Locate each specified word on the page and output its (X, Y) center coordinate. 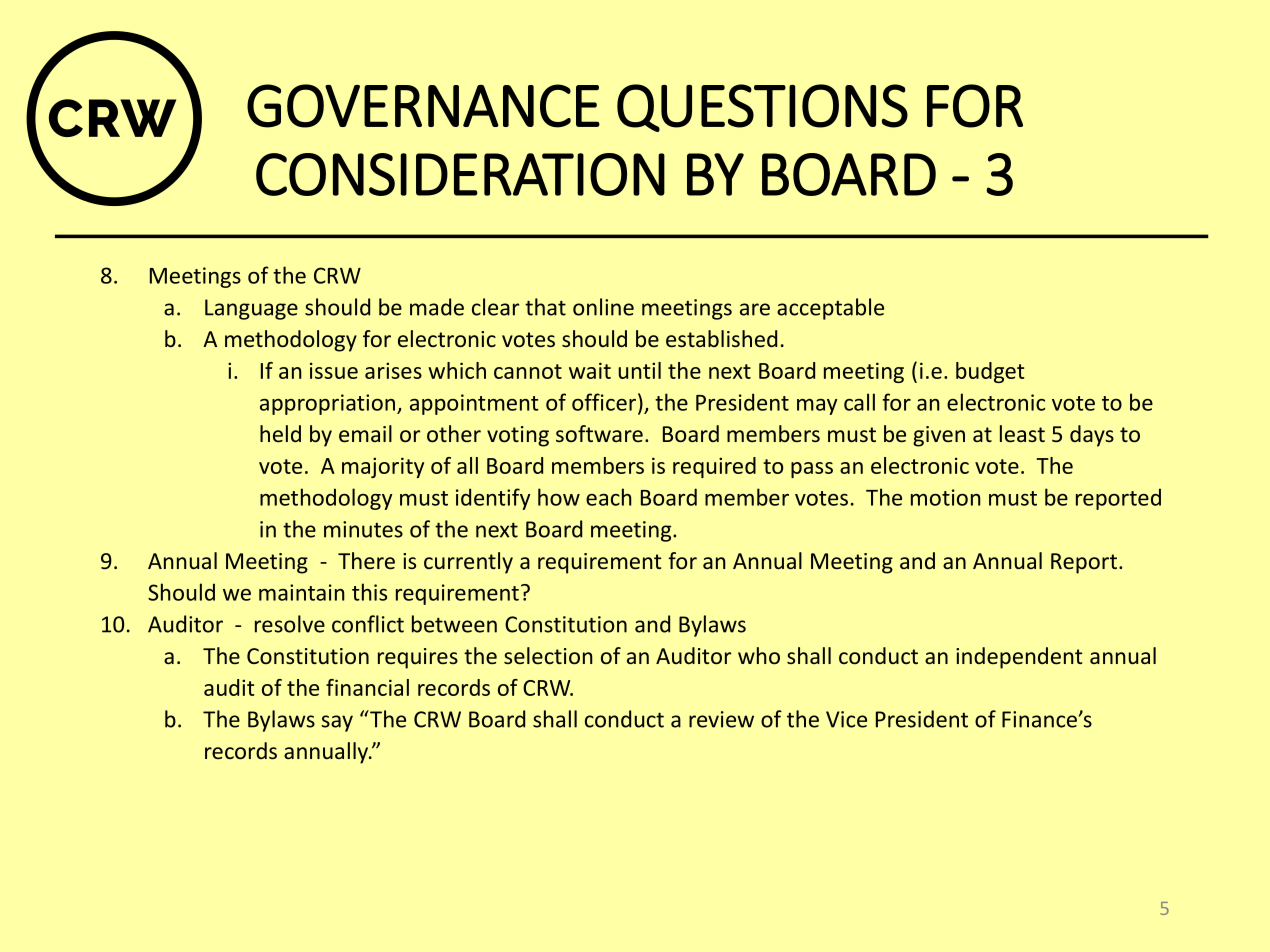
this (369, 592)
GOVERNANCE (423, 106)
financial (367, 687)
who (759, 655)
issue (334, 370)
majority (383, 467)
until (640, 370)
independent (1019, 658)
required (714, 467)
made (437, 307)
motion (946, 497)
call (859, 402)
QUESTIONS (762, 108)
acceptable (830, 309)
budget (990, 372)
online (603, 307)
